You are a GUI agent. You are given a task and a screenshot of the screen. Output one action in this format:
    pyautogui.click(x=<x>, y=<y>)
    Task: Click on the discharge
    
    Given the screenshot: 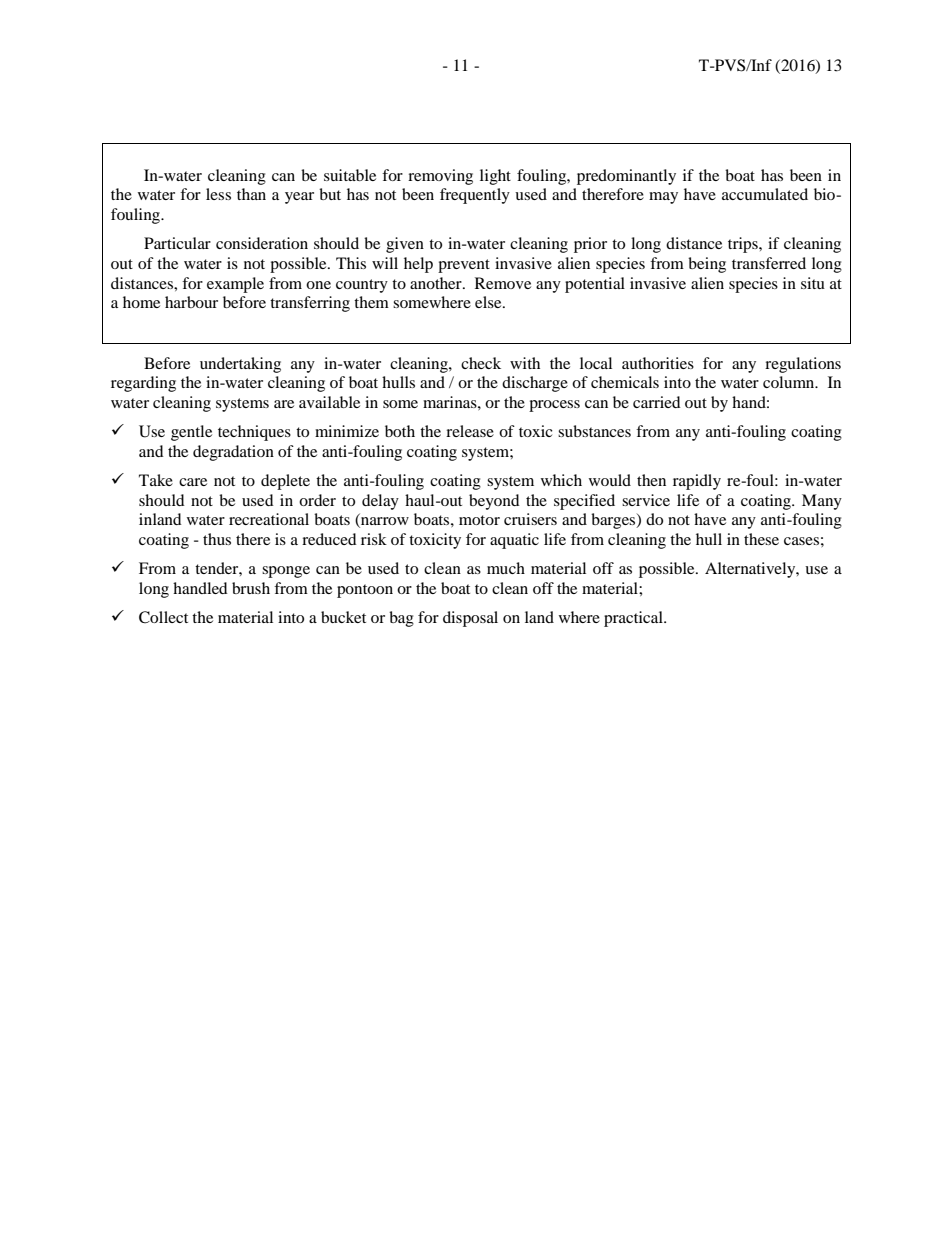 What is the action you would take?
    pyautogui.click(x=535, y=384)
